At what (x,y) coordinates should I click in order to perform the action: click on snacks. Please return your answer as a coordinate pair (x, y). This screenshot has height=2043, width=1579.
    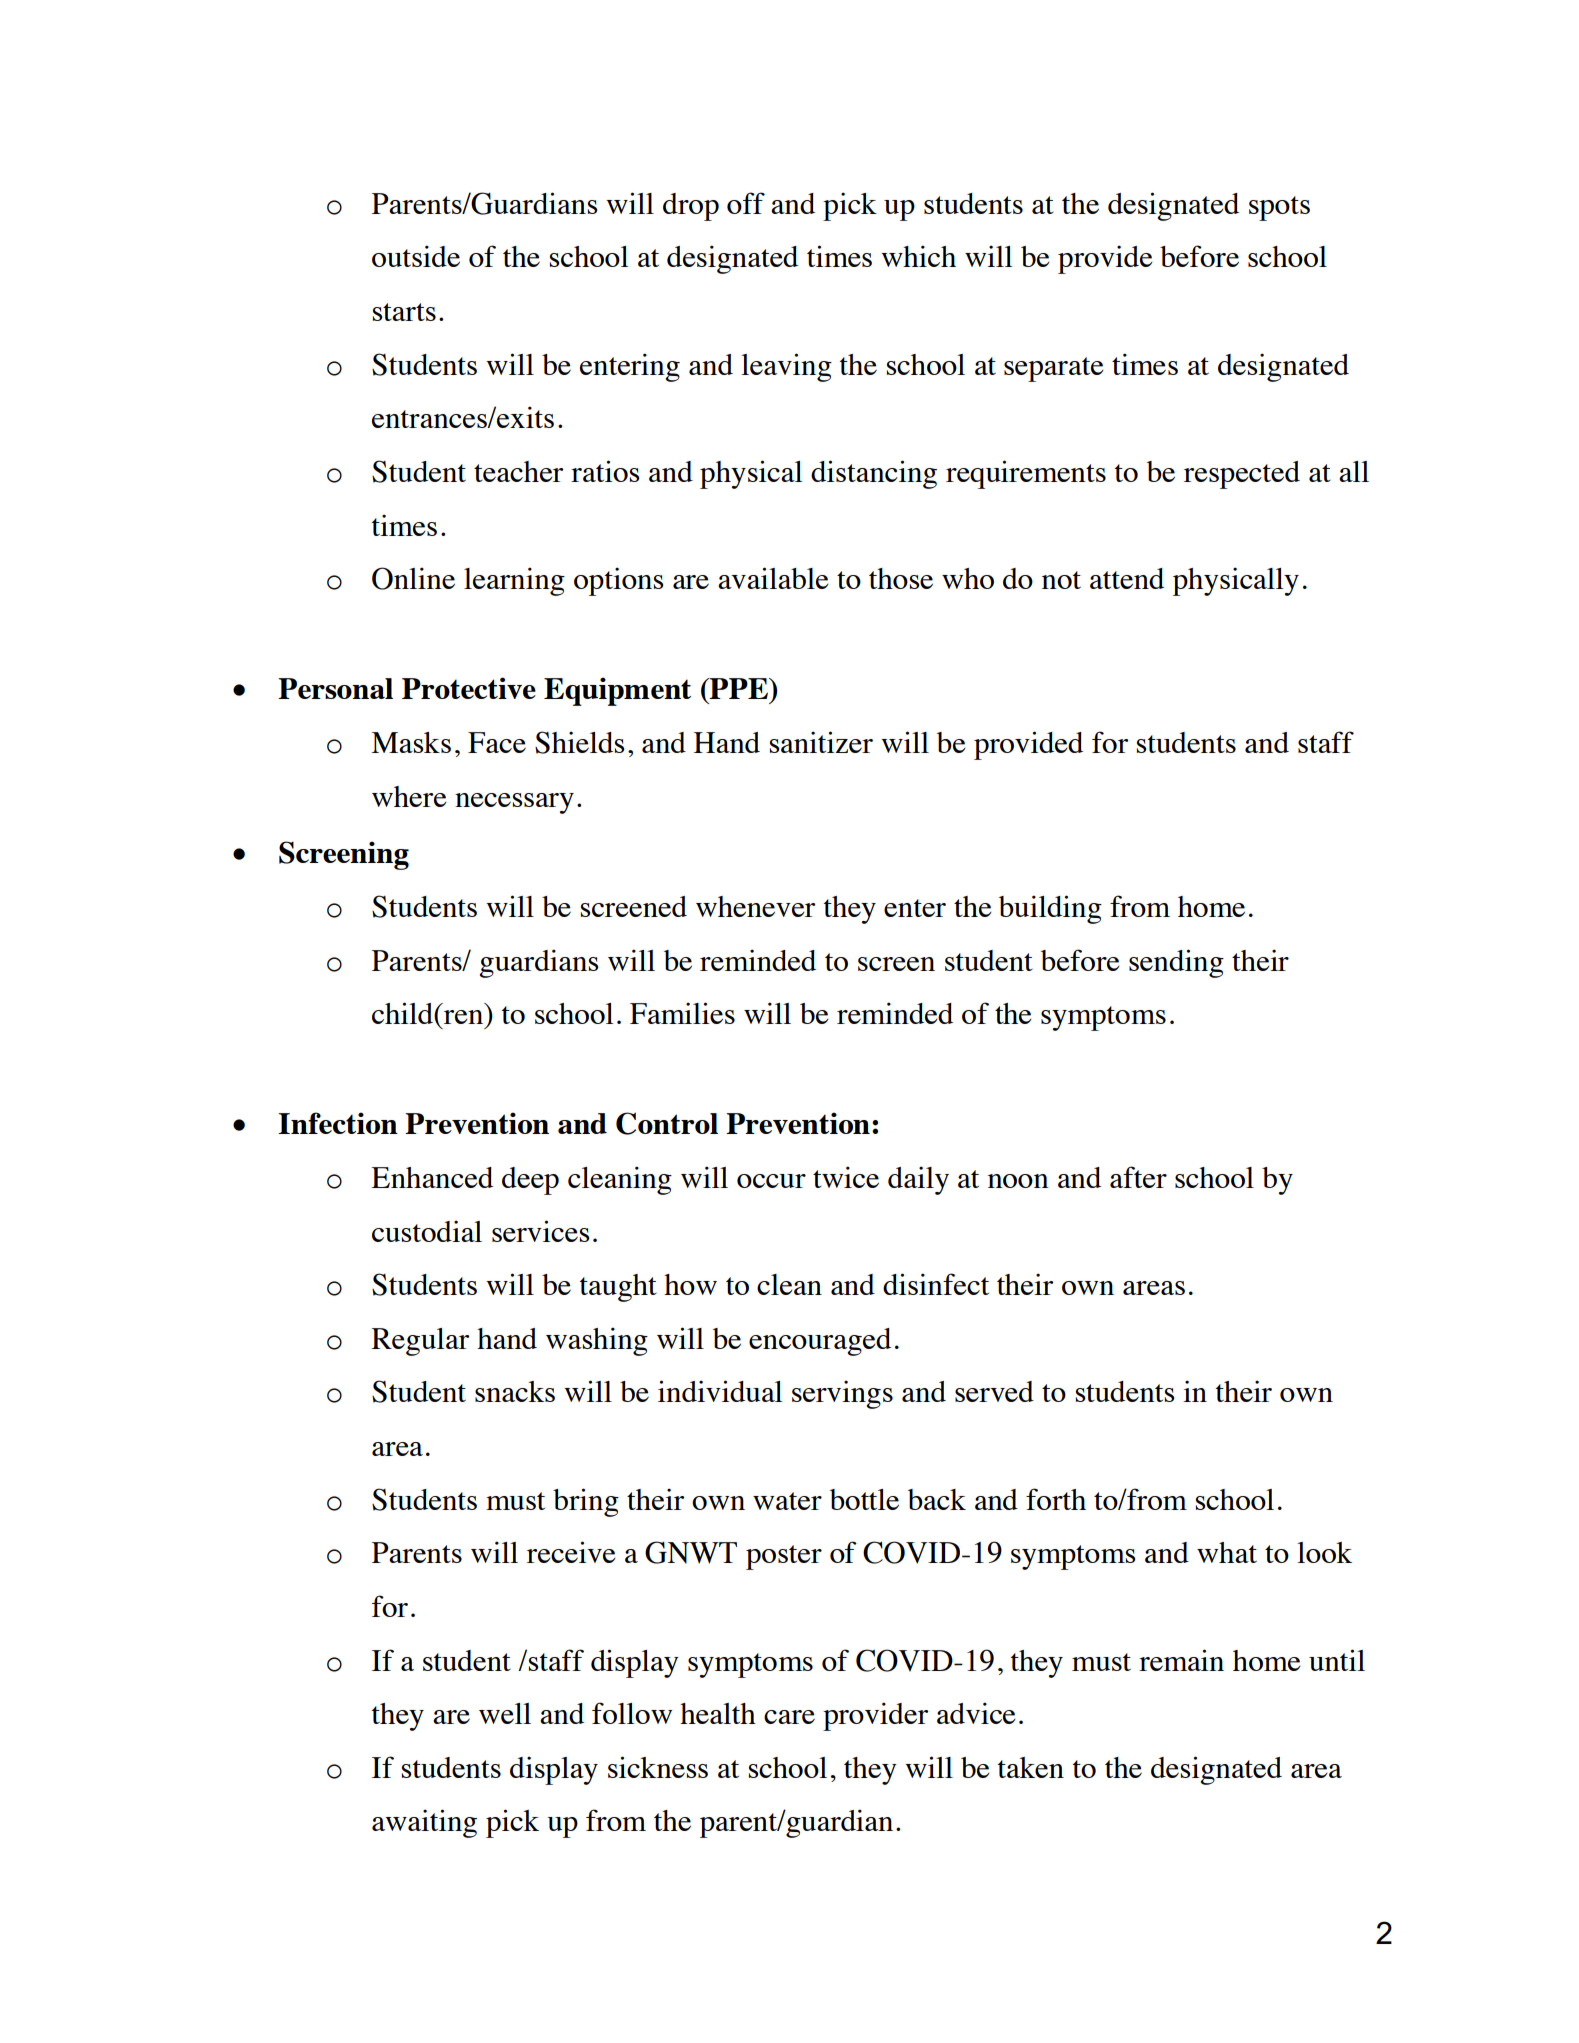
    Looking at the image, I should click on (515, 1391).
